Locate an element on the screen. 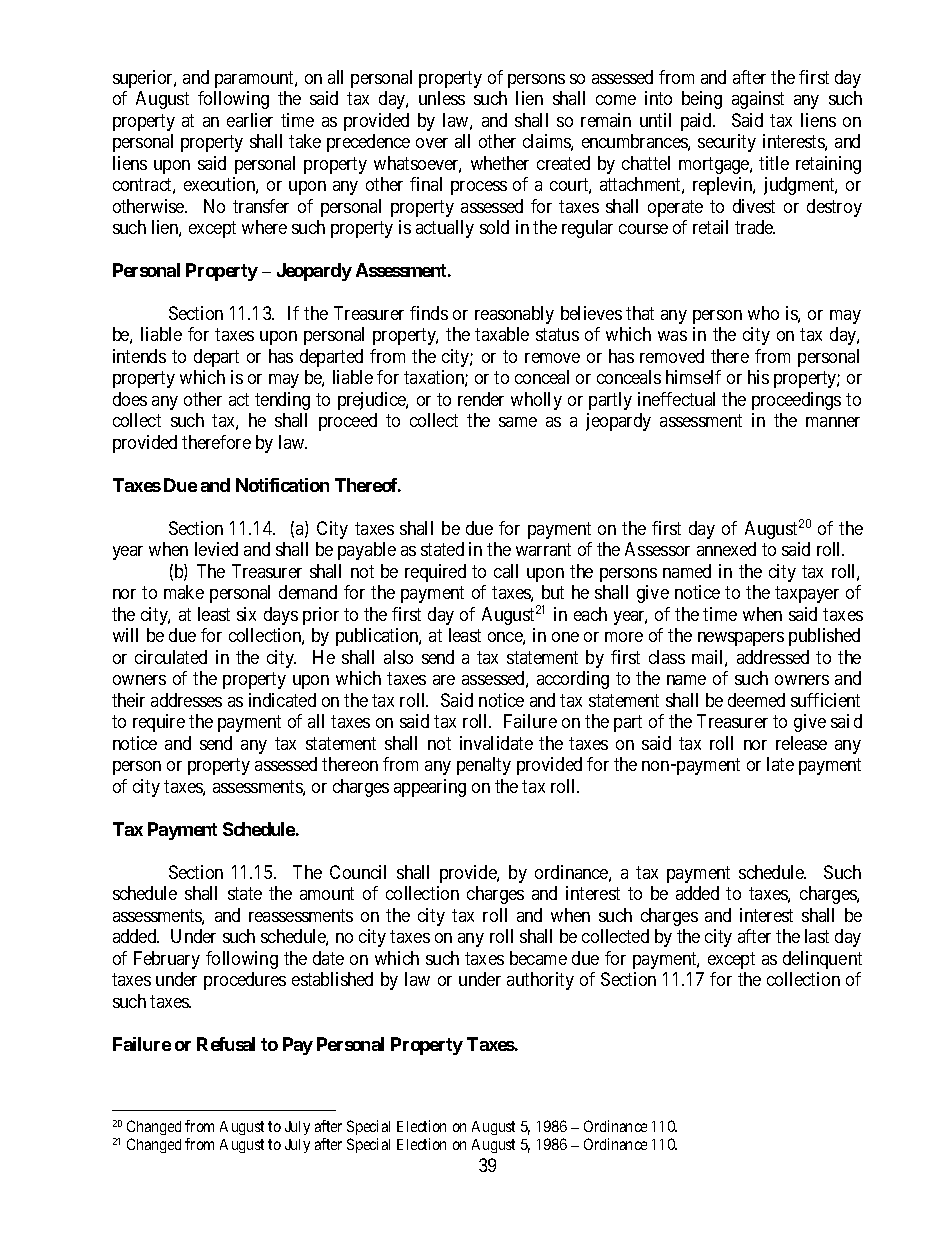  his is located at coordinates (758, 377).
